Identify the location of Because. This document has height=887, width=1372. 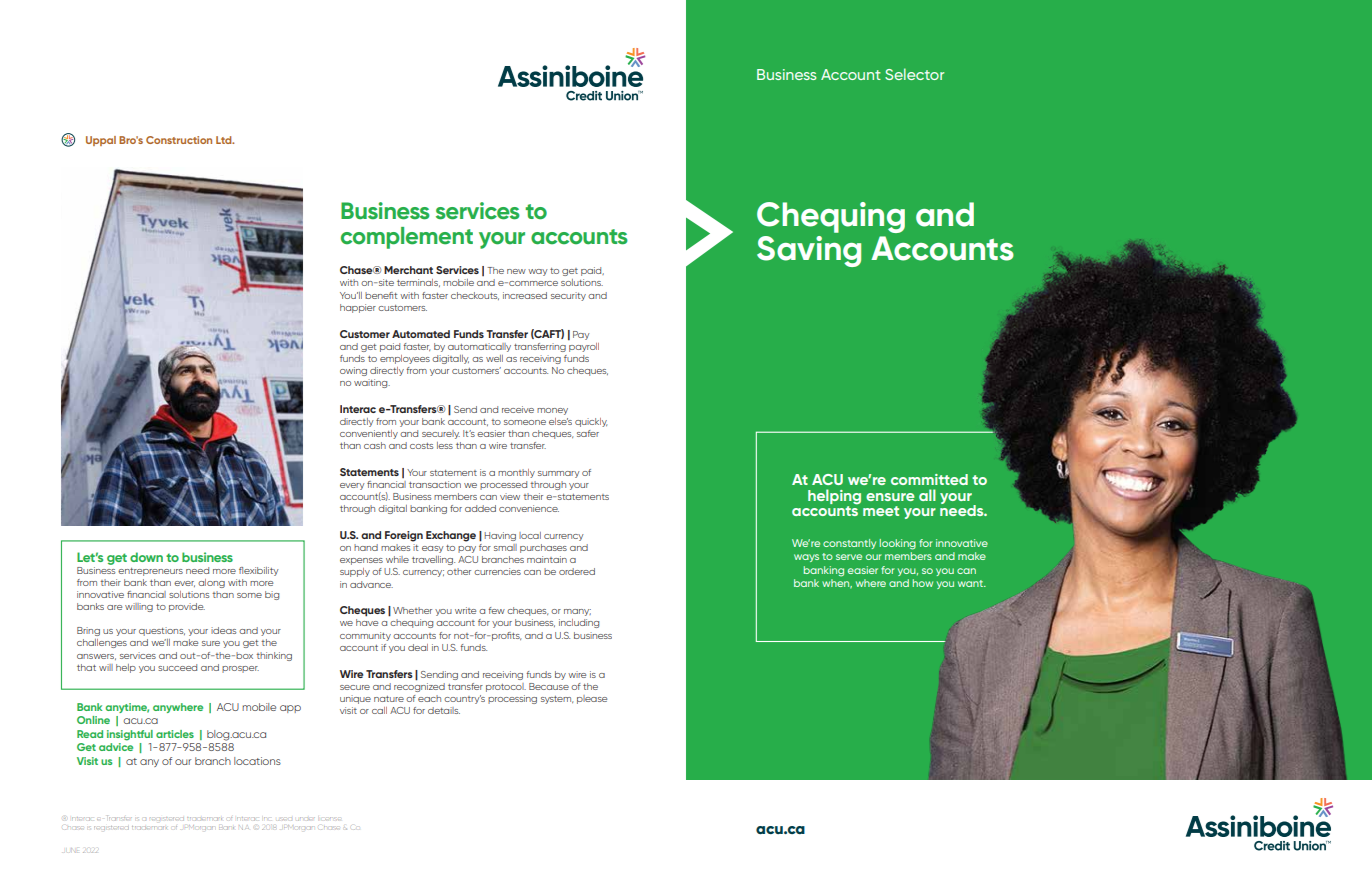
(549, 686).
